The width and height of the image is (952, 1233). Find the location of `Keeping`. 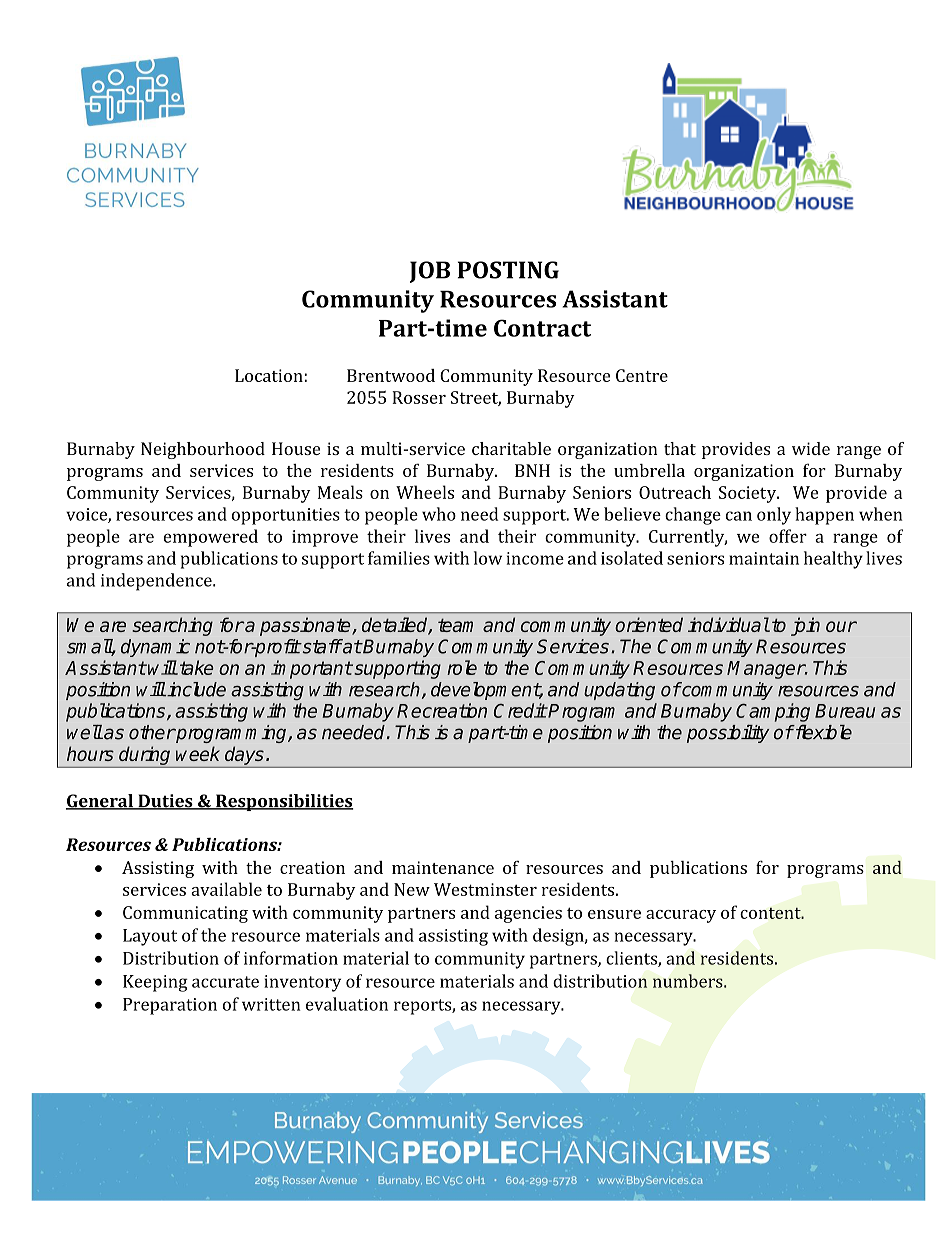

Keeping is located at coordinates (155, 983).
